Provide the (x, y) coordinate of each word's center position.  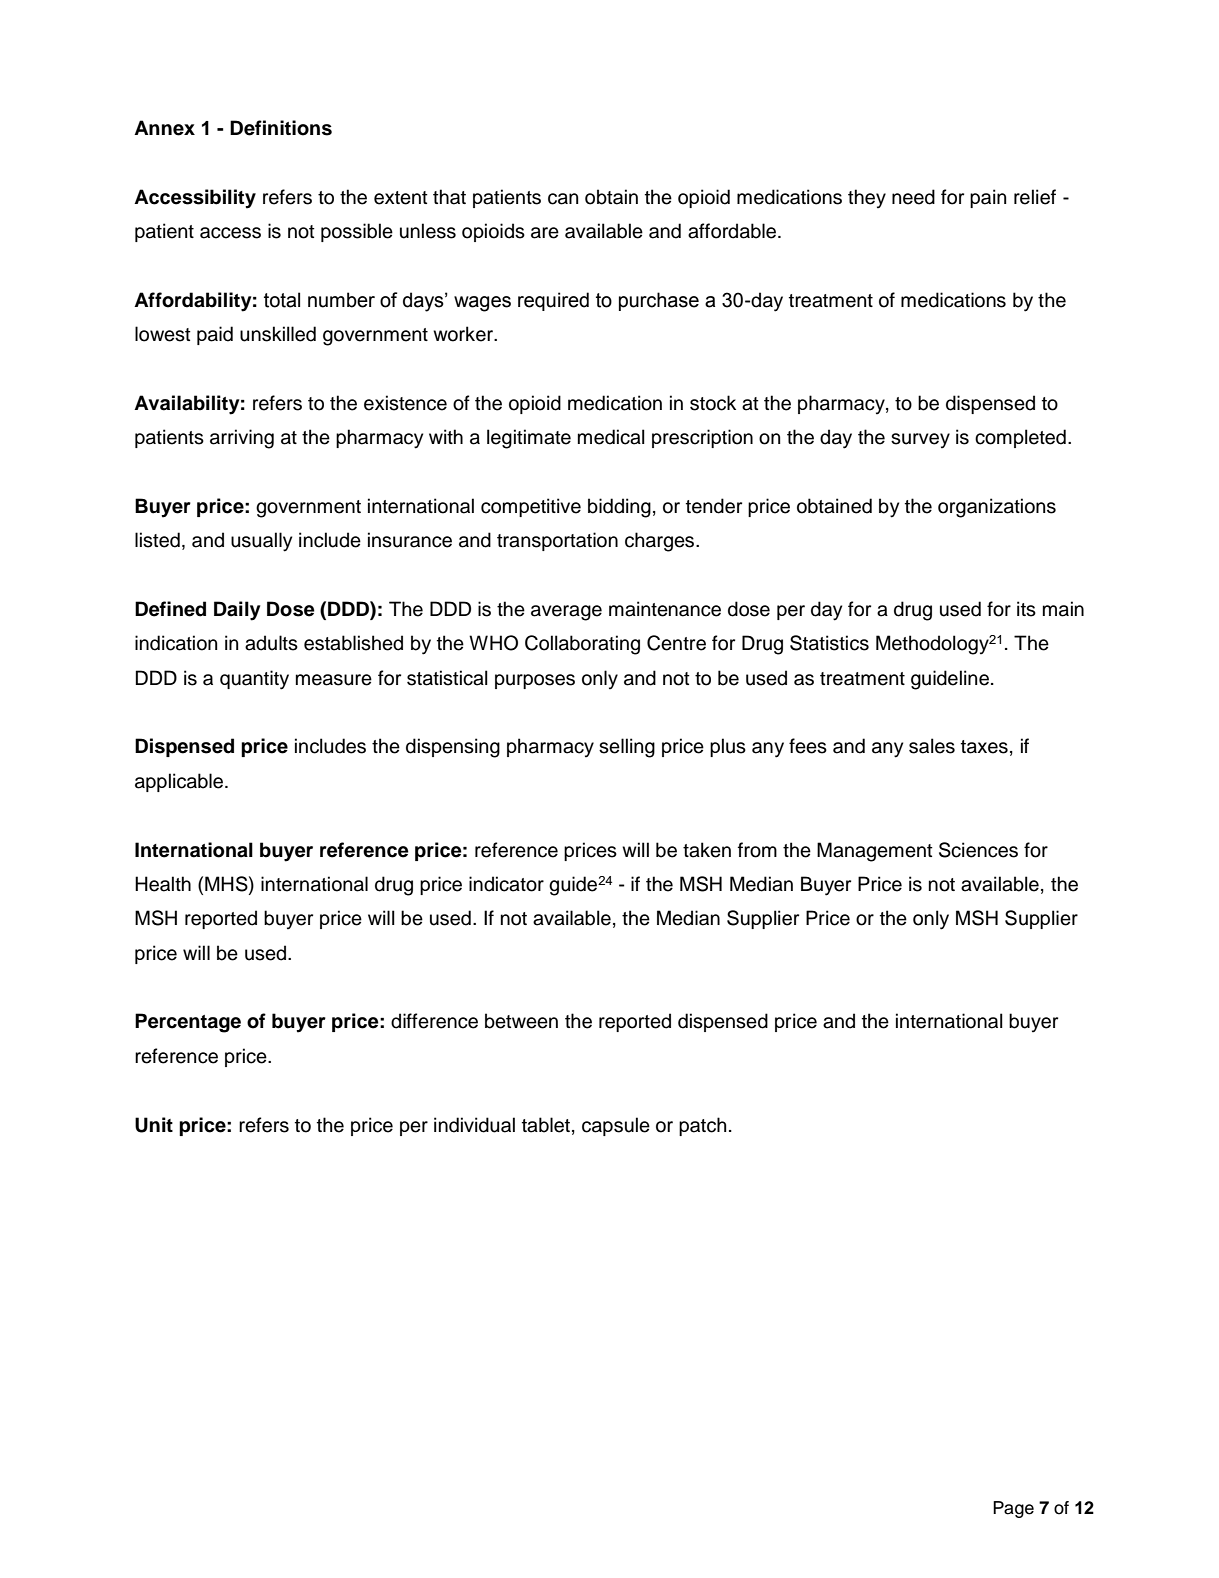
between (521, 1021)
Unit (154, 1125)
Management (875, 852)
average (566, 613)
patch (702, 1126)
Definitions (281, 128)
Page (1013, 1509)
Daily (237, 611)
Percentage (188, 1023)
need (913, 197)
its (1026, 609)
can (563, 199)
